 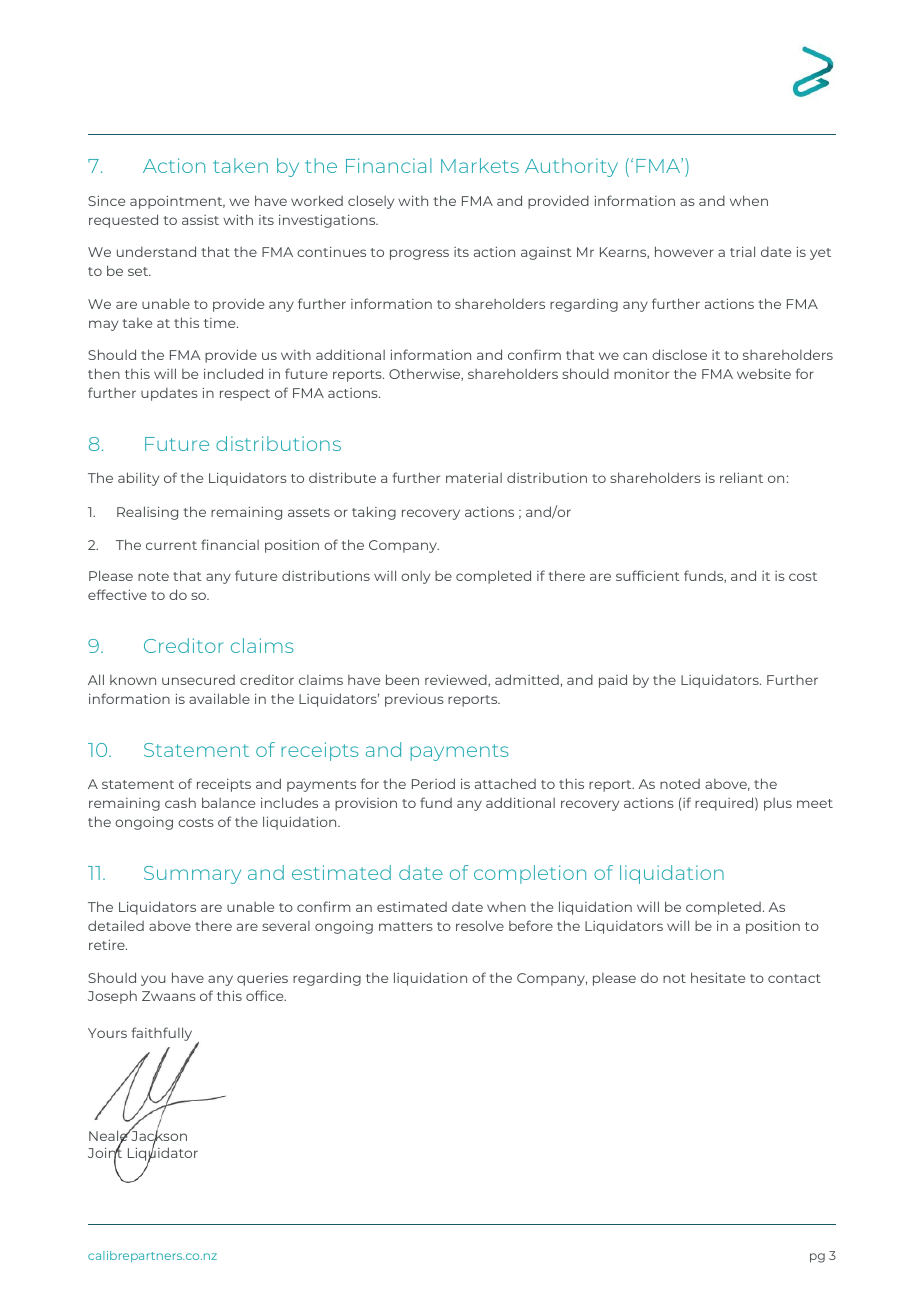 What do you see at coordinates (198, 680) in the page?
I see `unsecured` at bounding box center [198, 680].
